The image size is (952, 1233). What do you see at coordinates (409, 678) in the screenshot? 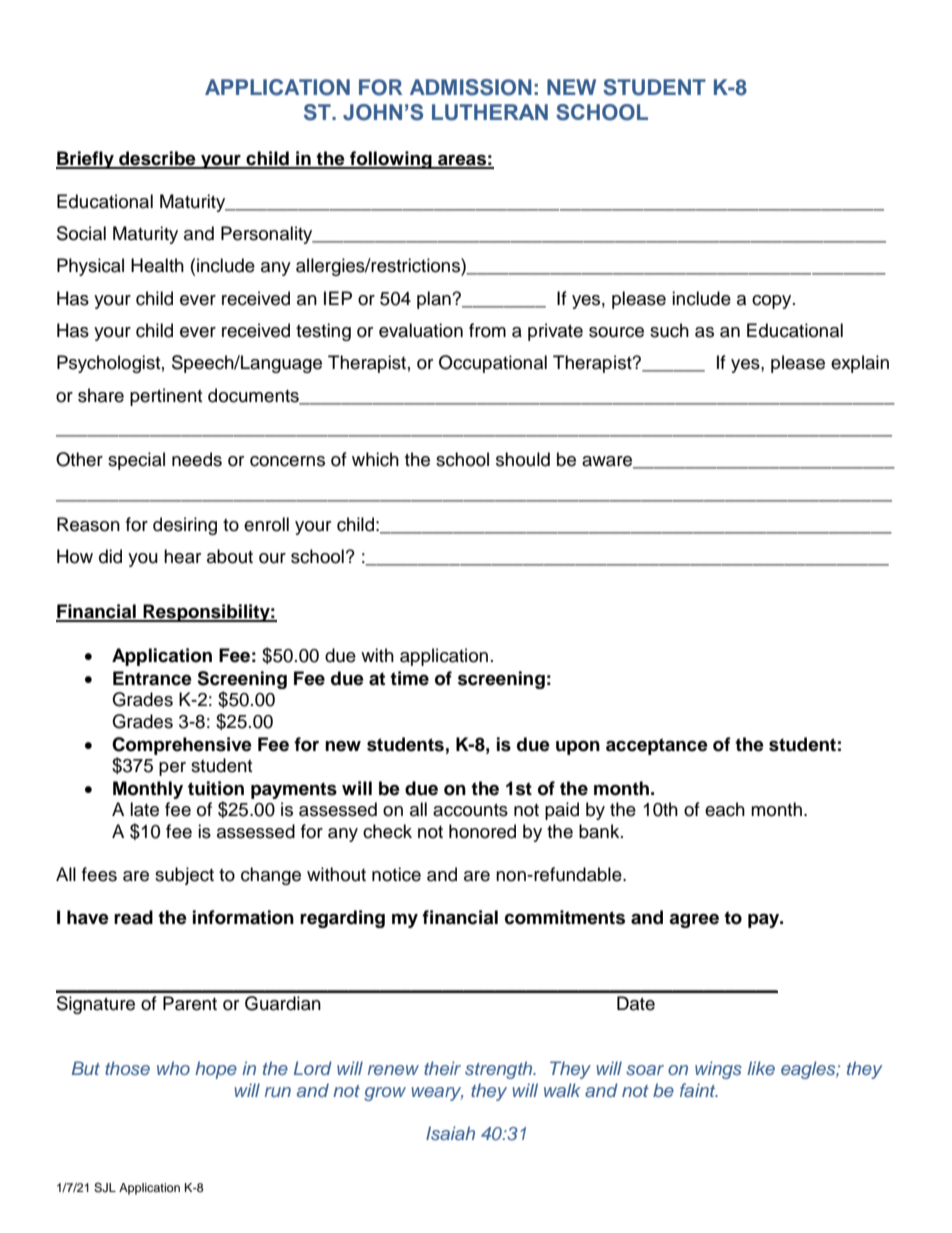
I see `time` at bounding box center [409, 678].
